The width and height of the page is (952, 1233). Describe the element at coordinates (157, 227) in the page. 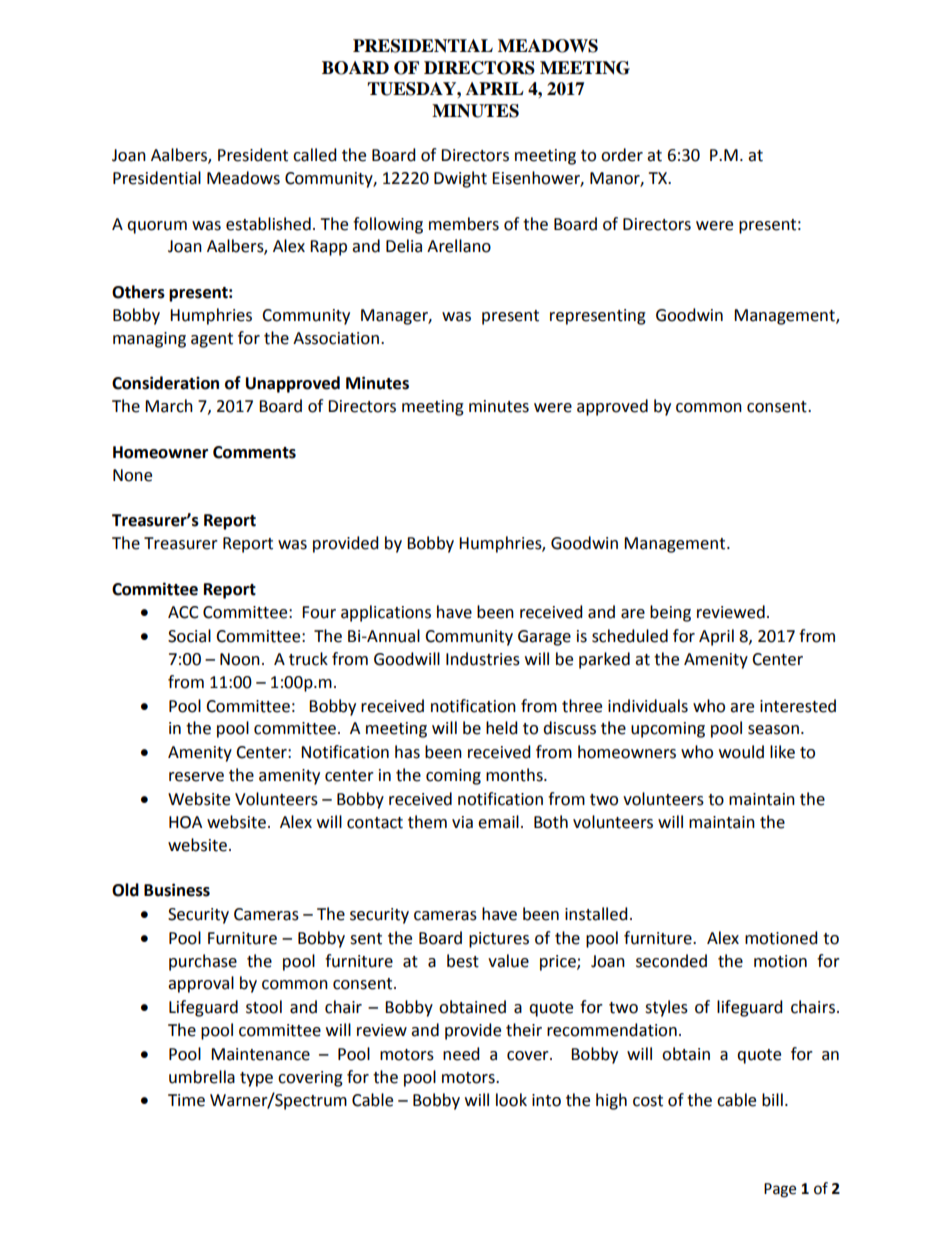

I see `quorum` at that location.
